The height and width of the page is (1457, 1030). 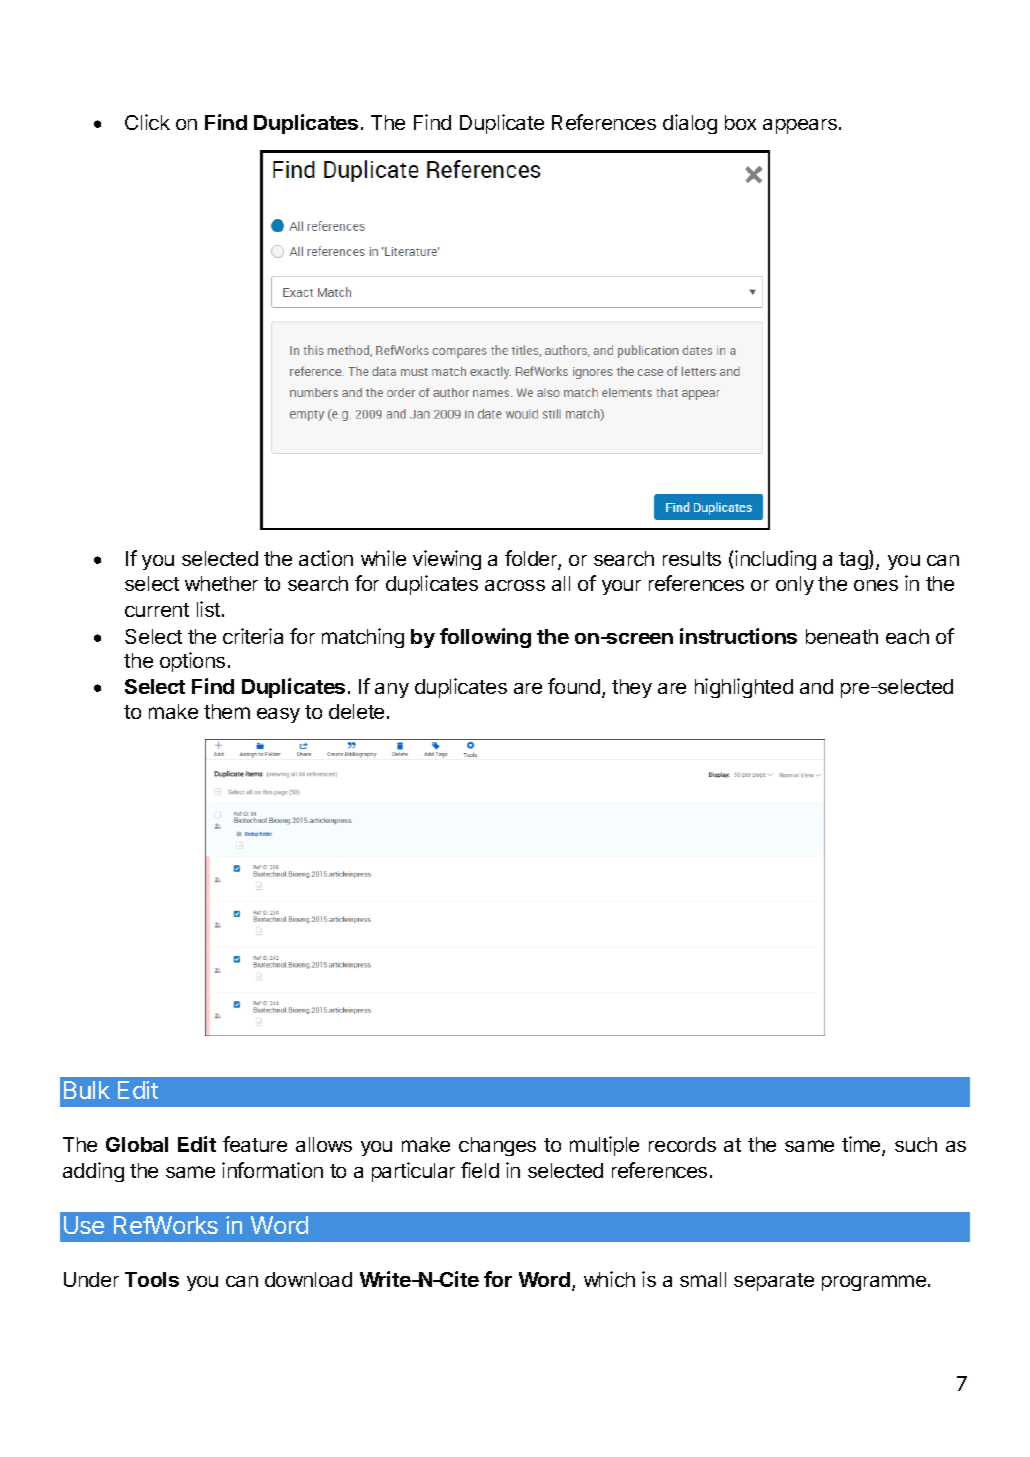 I want to click on and, so click(x=816, y=686).
